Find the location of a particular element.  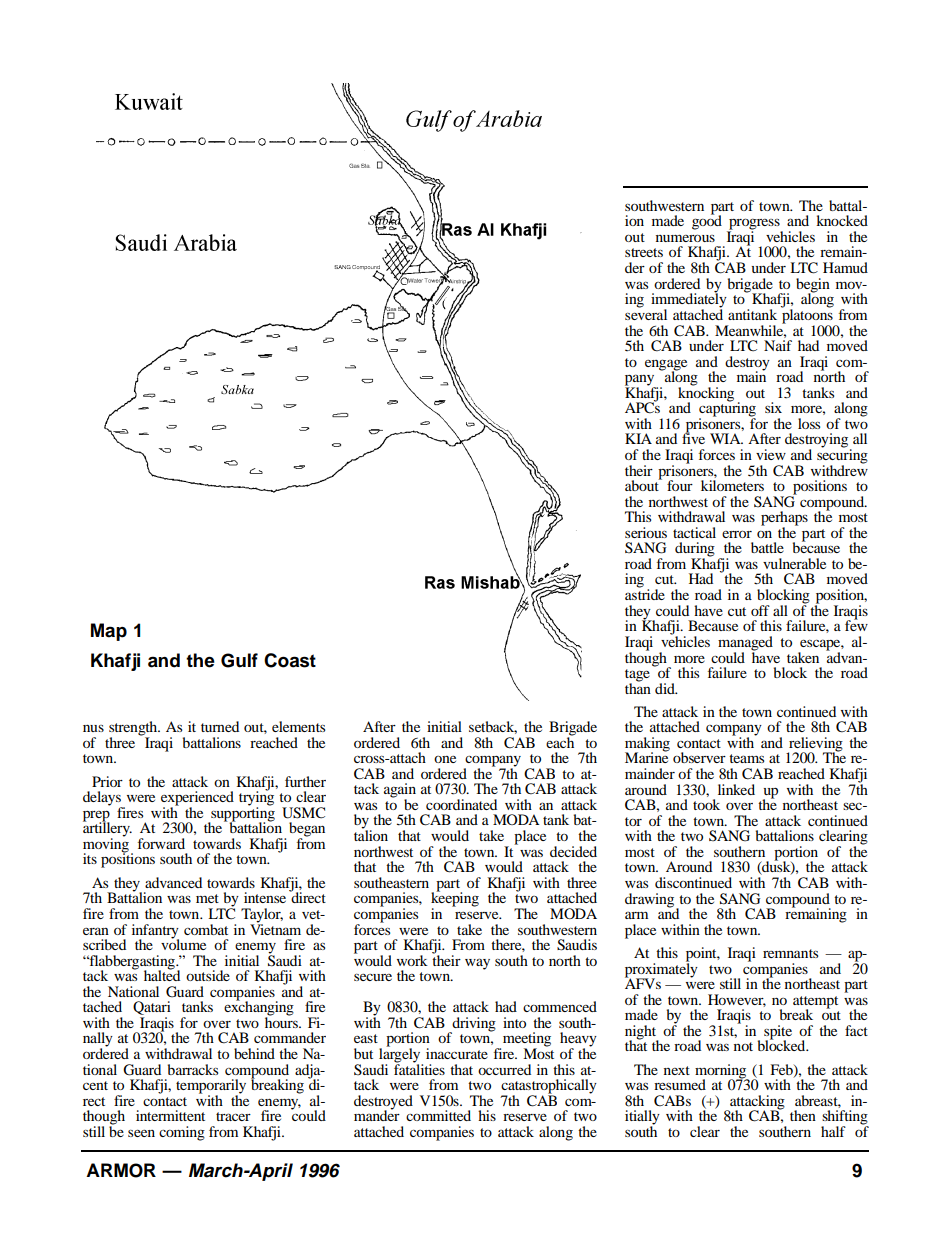

several is located at coordinates (646, 313).
